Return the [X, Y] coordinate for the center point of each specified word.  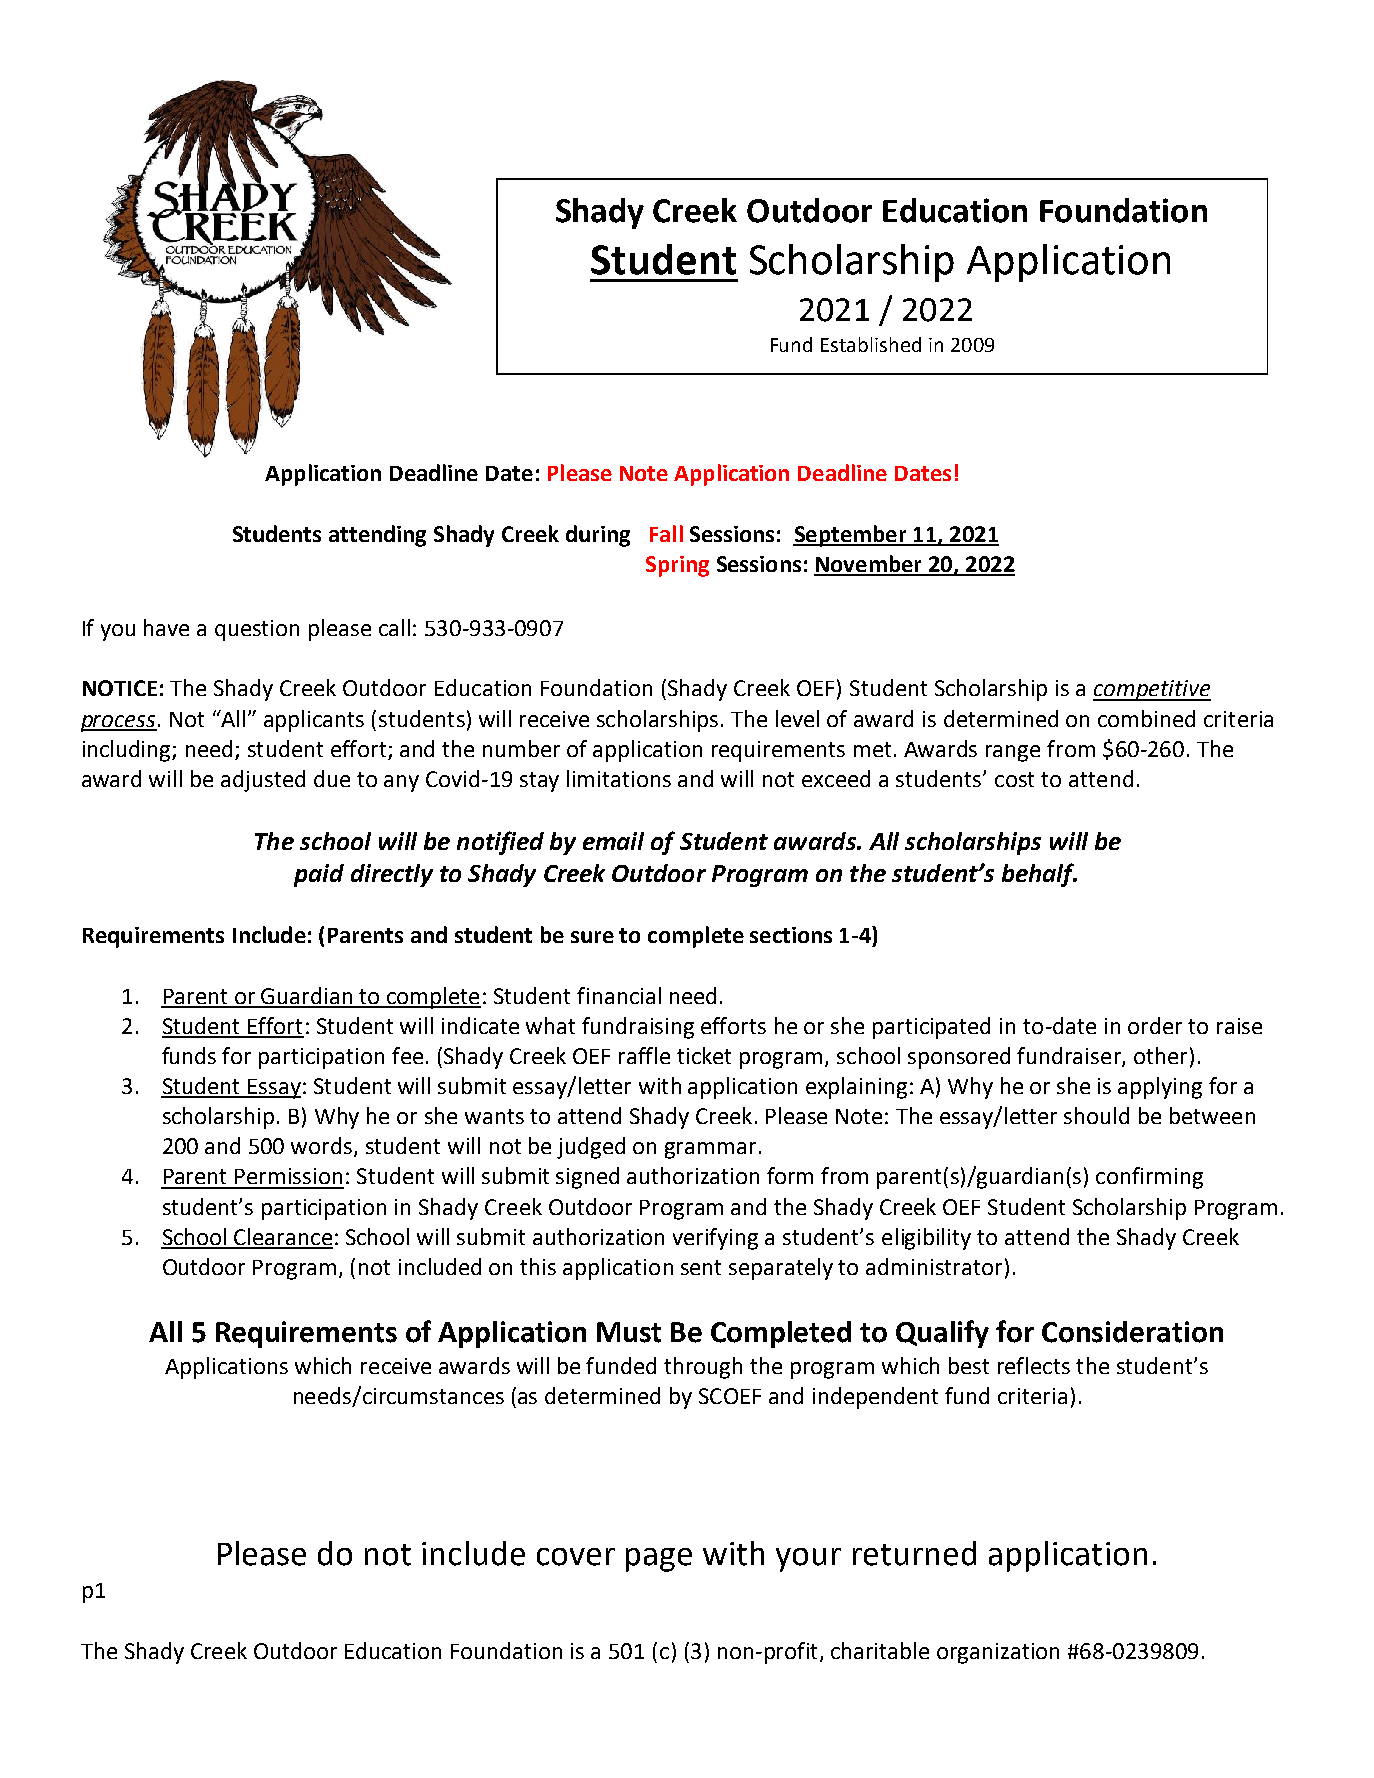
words [323, 1147]
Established [871, 344]
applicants [314, 721]
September [850, 536]
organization [998, 1653]
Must [629, 1332]
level [797, 718]
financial [619, 995]
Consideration [1132, 1332]
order [1155, 1025]
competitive [1152, 690]
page [659, 1560]
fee [407, 1055]
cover [576, 1557]
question [257, 630]
